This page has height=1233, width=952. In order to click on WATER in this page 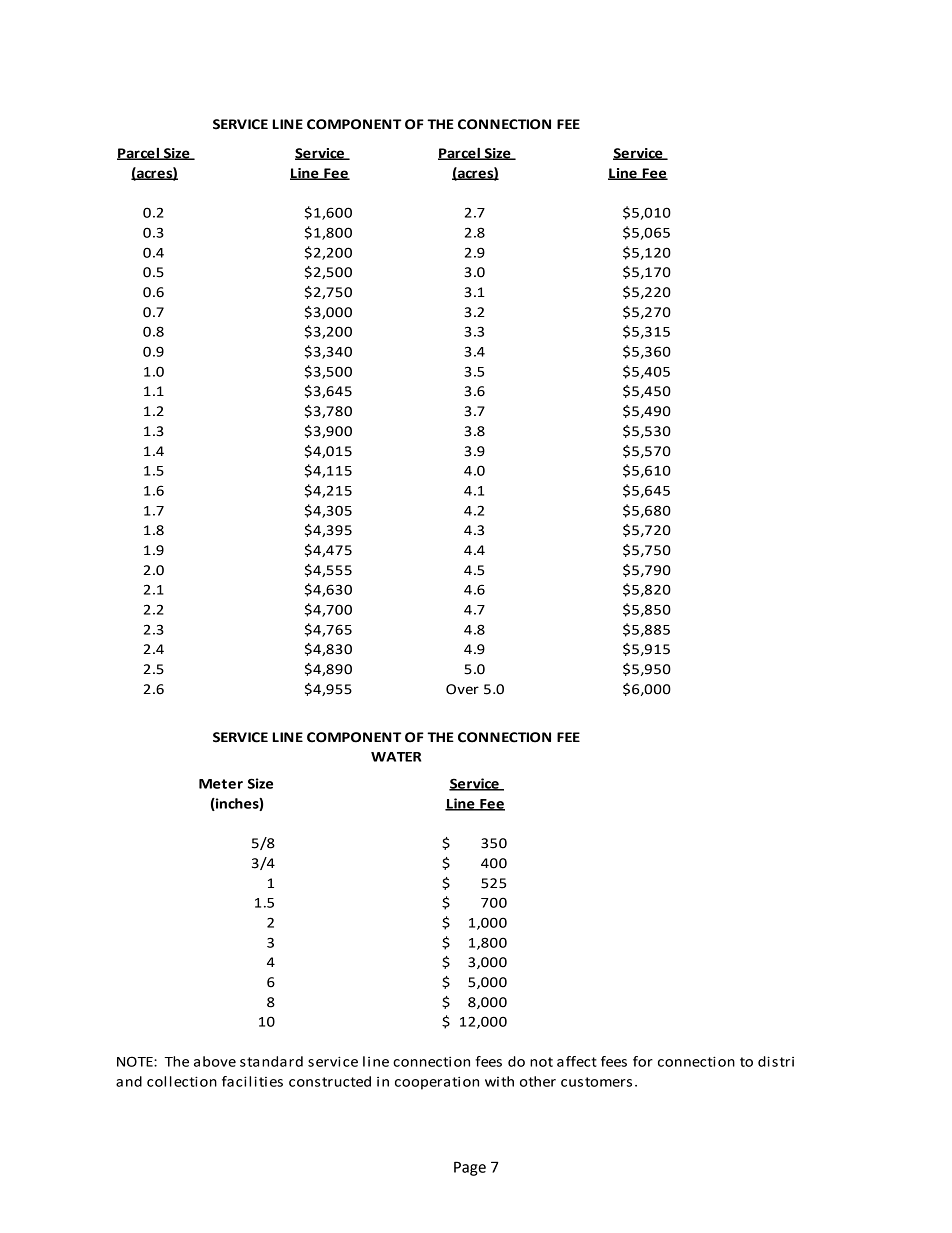, I will do `click(396, 757)`.
